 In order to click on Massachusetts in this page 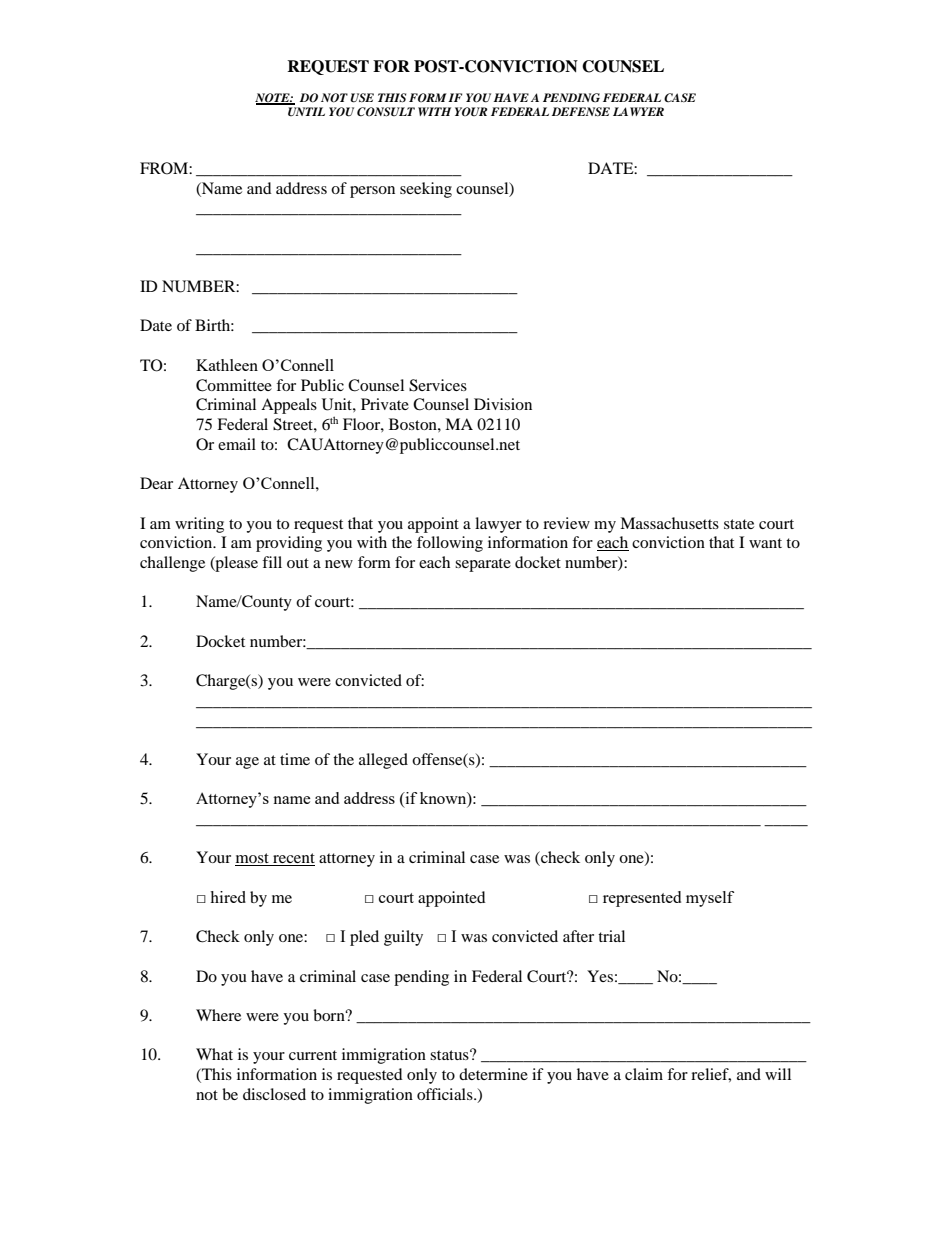, I will do `click(669, 523)`.
